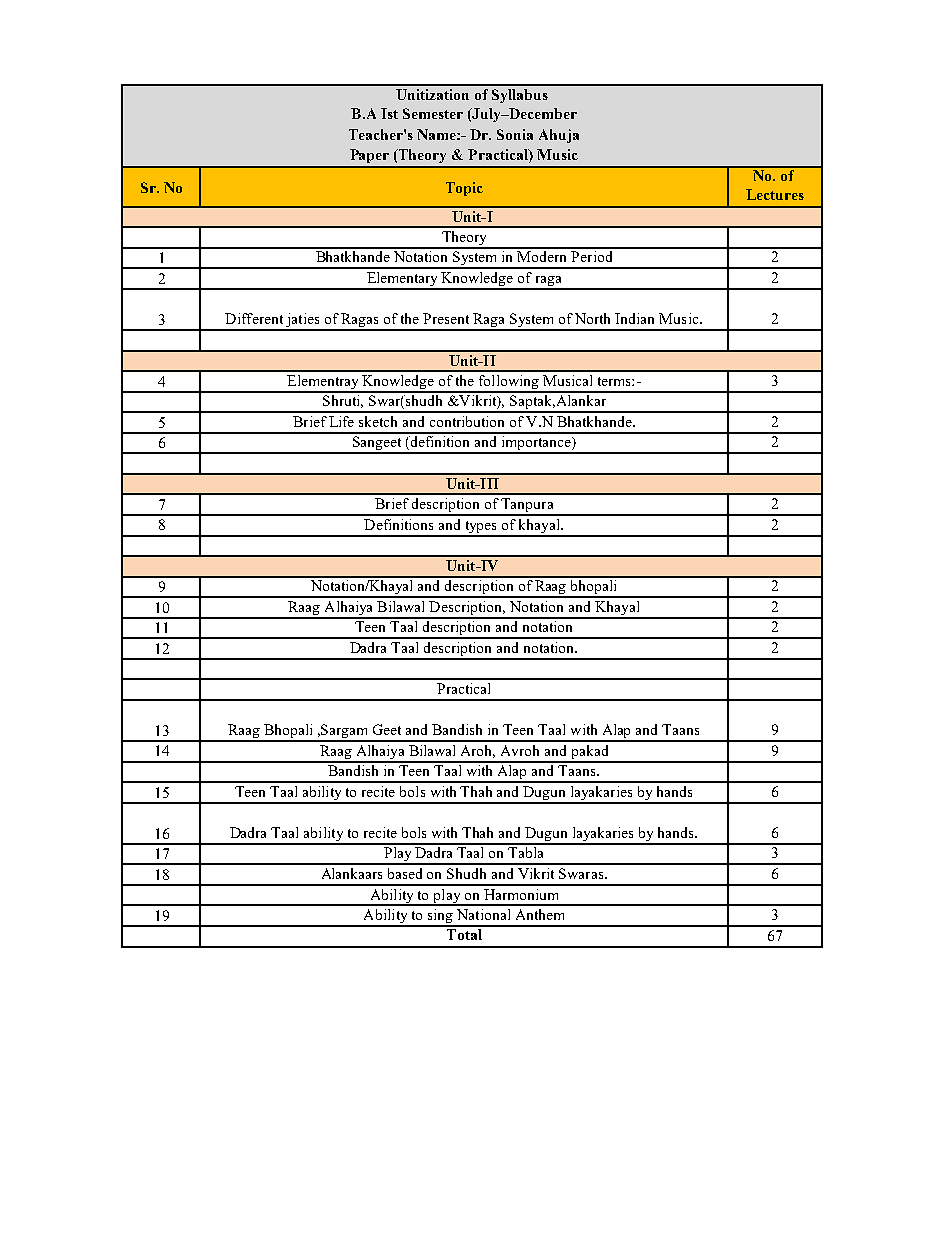 Image resolution: width=952 pixels, height=1233 pixels. What do you see at coordinates (520, 96) in the page?
I see `Syllabus` at bounding box center [520, 96].
